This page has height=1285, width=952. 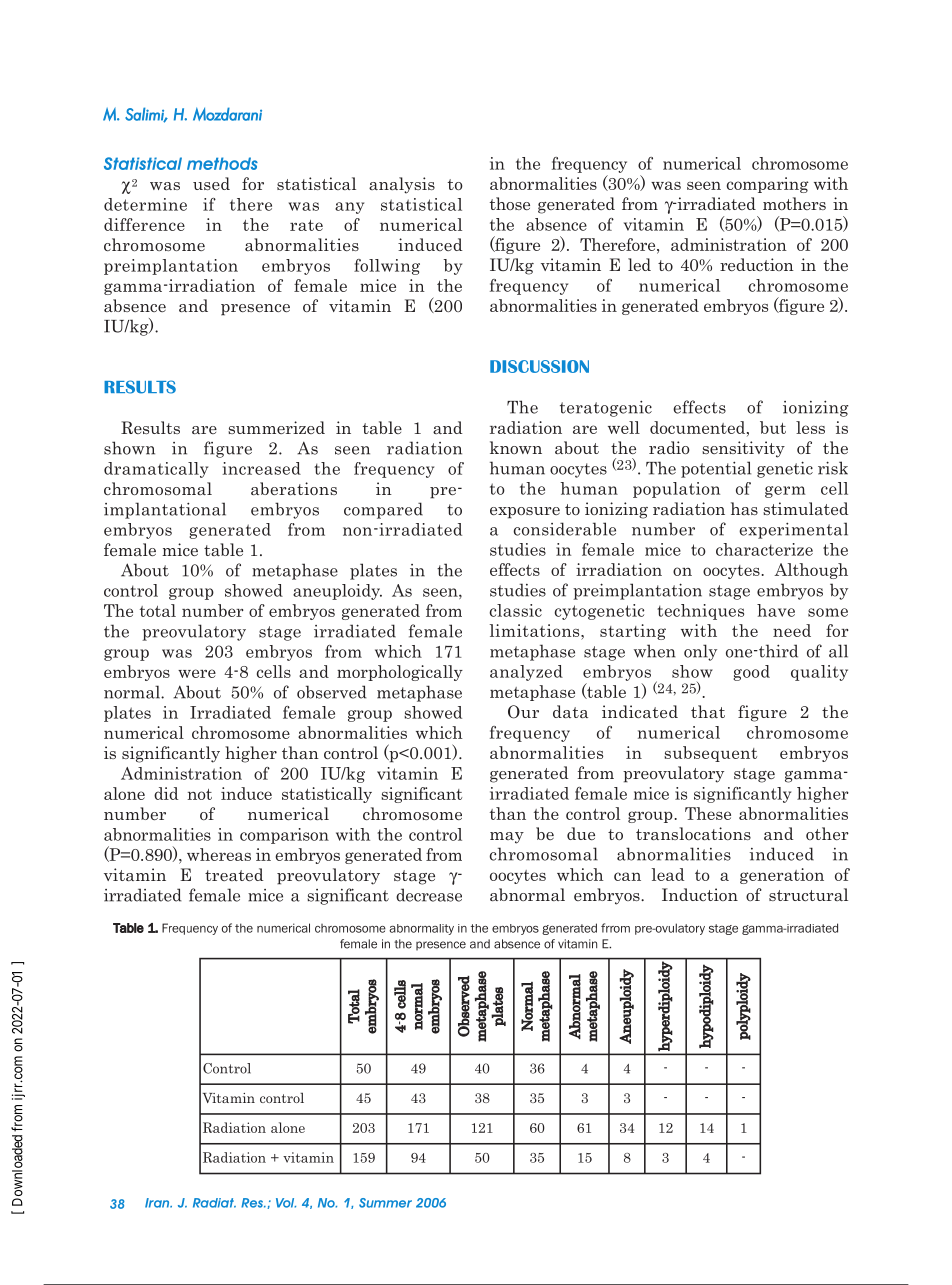 What do you see at coordinates (782, 876) in the page?
I see `generation` at bounding box center [782, 876].
